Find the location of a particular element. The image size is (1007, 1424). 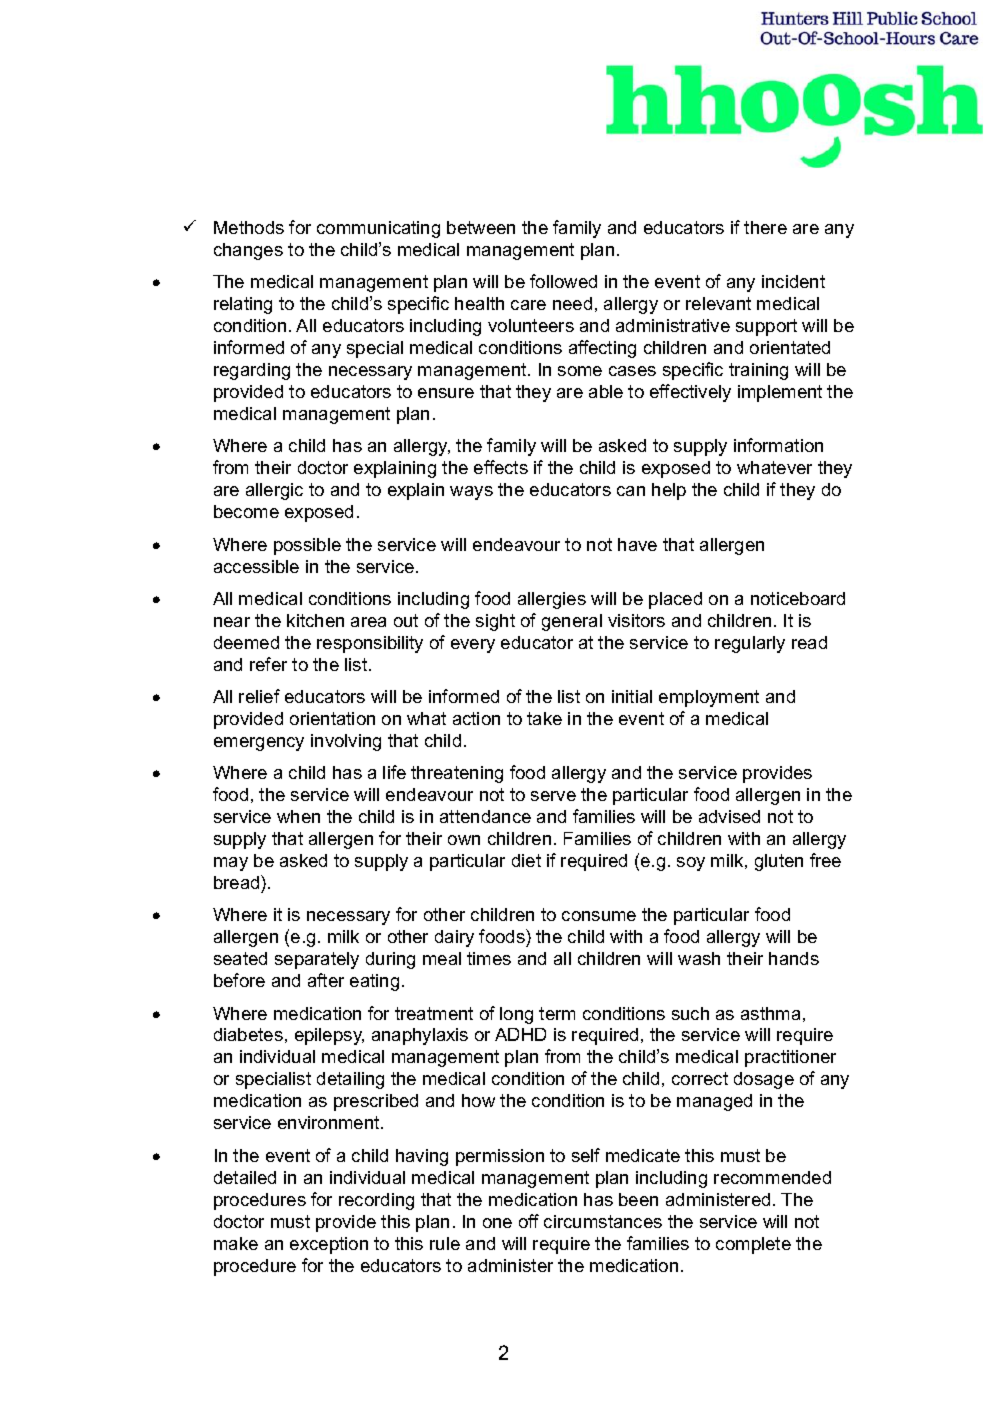

complete is located at coordinates (753, 1245).
